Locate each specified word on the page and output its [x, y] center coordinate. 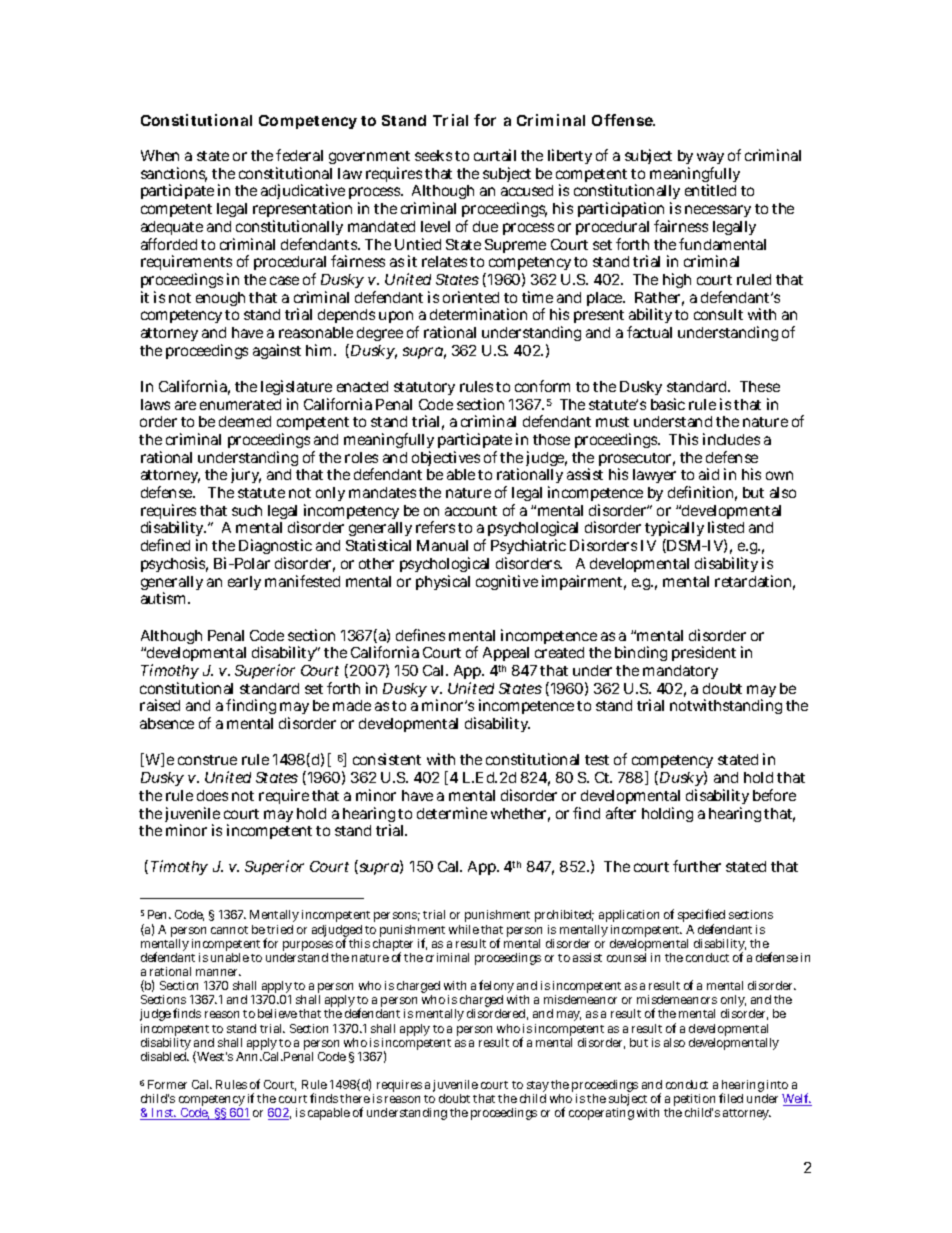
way [710, 160]
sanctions [174, 174]
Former [167, 1084]
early [244, 583]
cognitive [507, 582]
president [704, 653]
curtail [495, 155]
